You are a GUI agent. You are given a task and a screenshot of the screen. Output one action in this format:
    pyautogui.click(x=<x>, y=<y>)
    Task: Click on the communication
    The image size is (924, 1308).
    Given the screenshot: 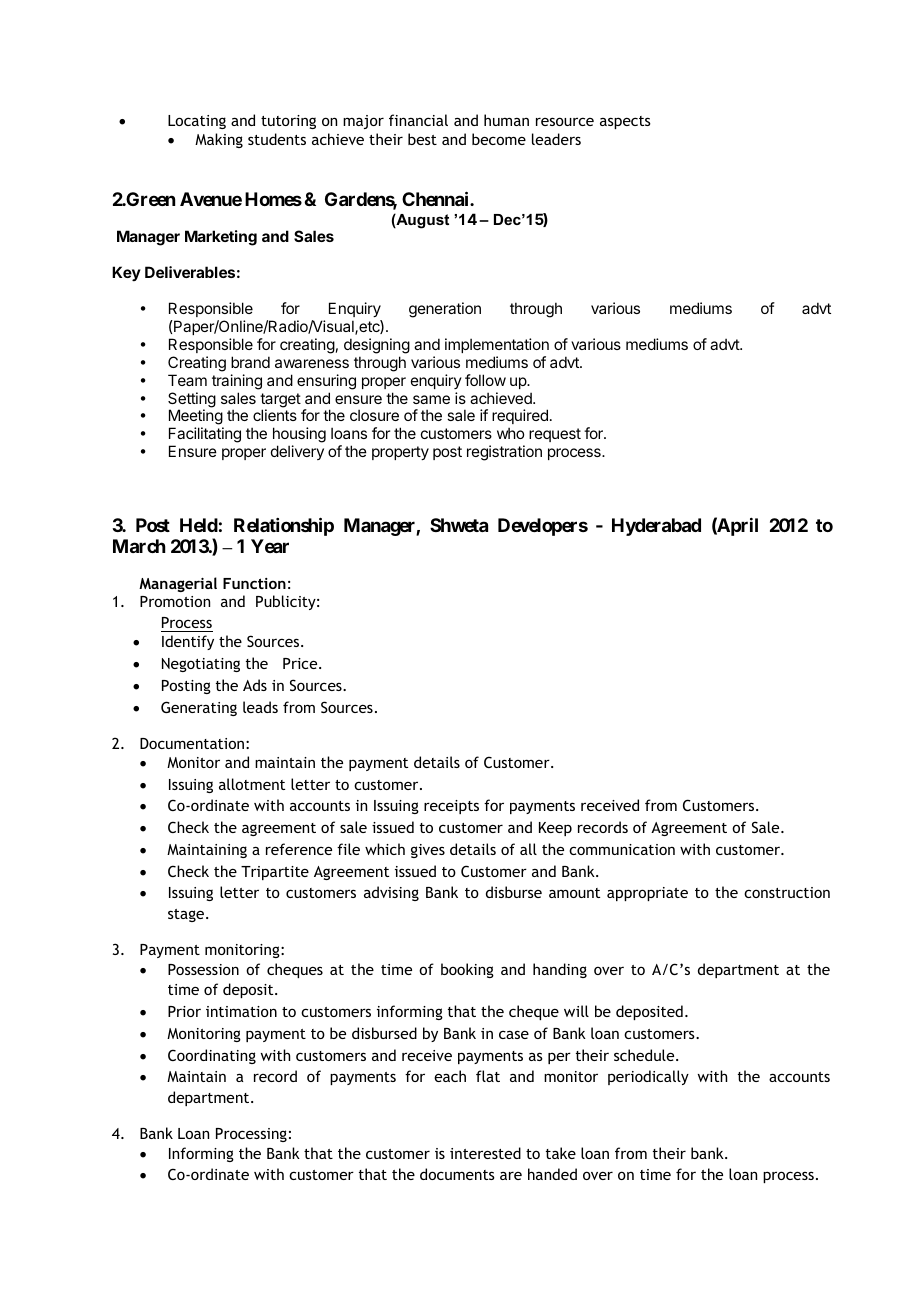 What is the action you would take?
    pyautogui.click(x=622, y=849)
